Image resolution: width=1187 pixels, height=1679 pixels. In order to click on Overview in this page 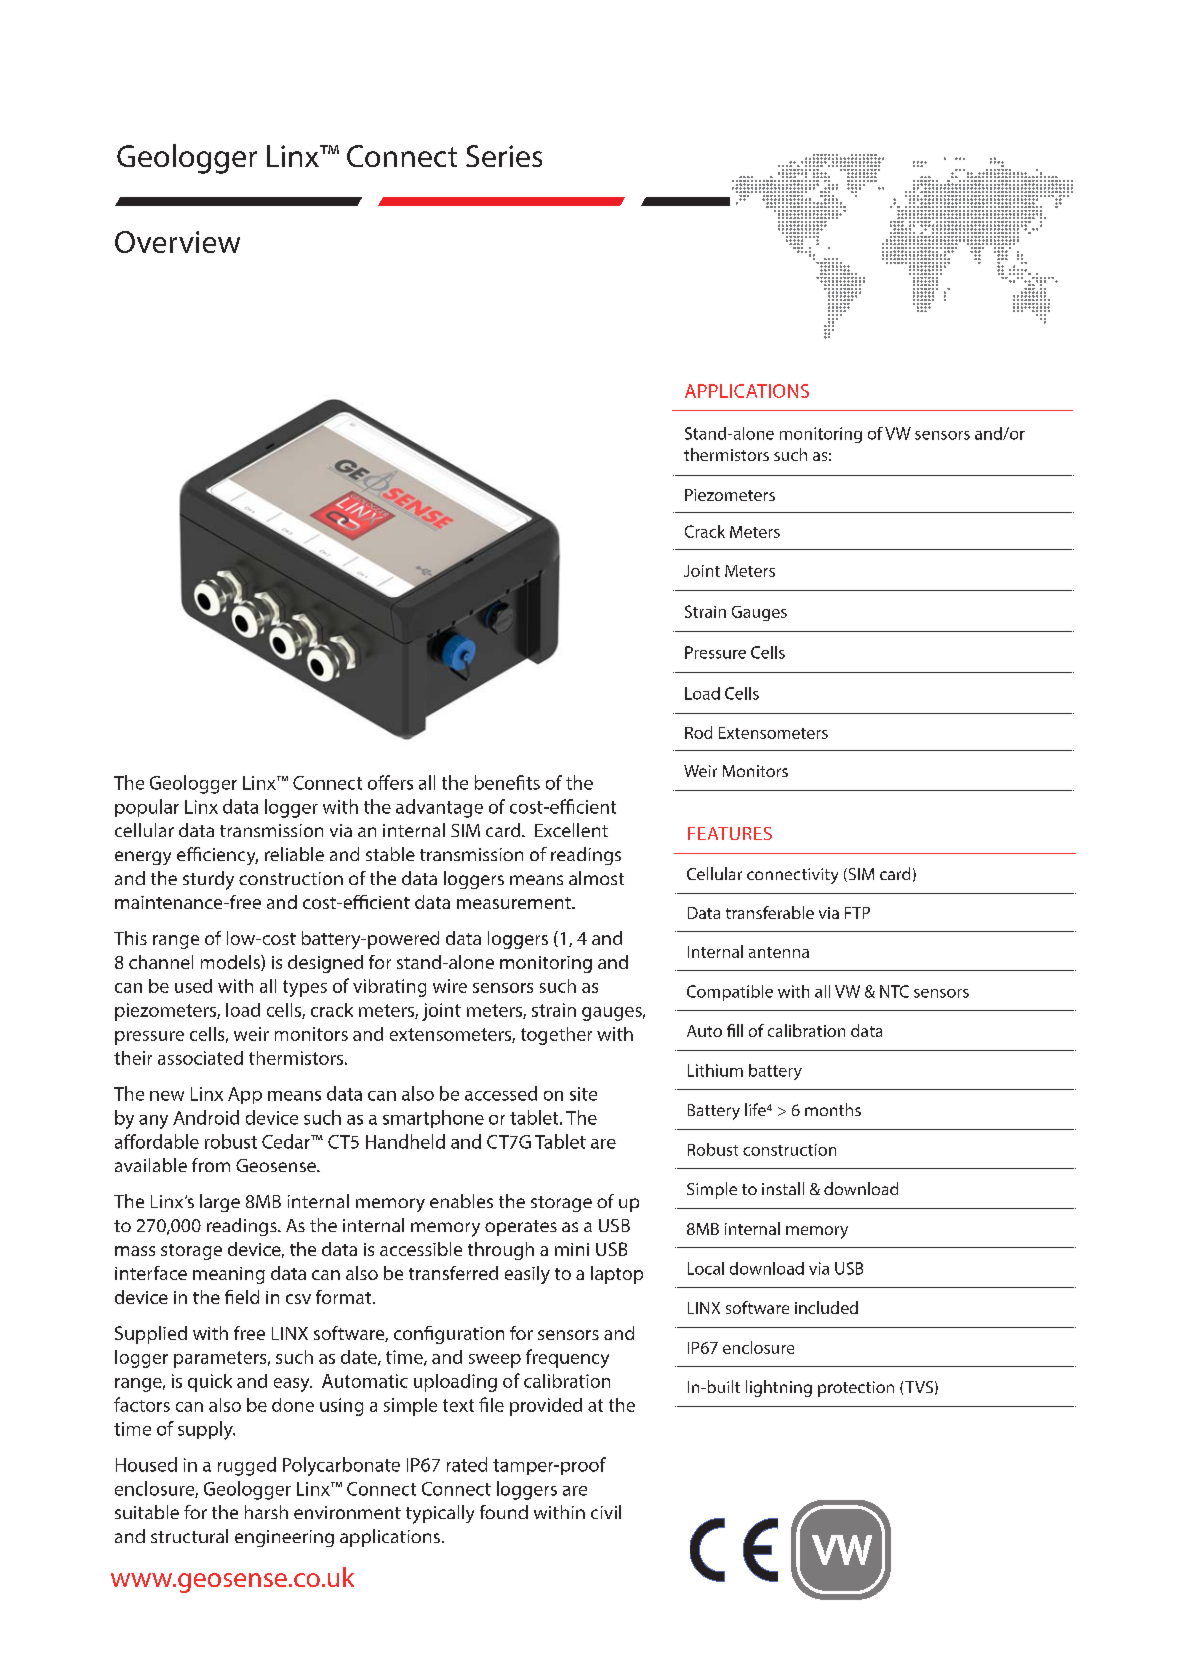, I will do `click(177, 242)`.
